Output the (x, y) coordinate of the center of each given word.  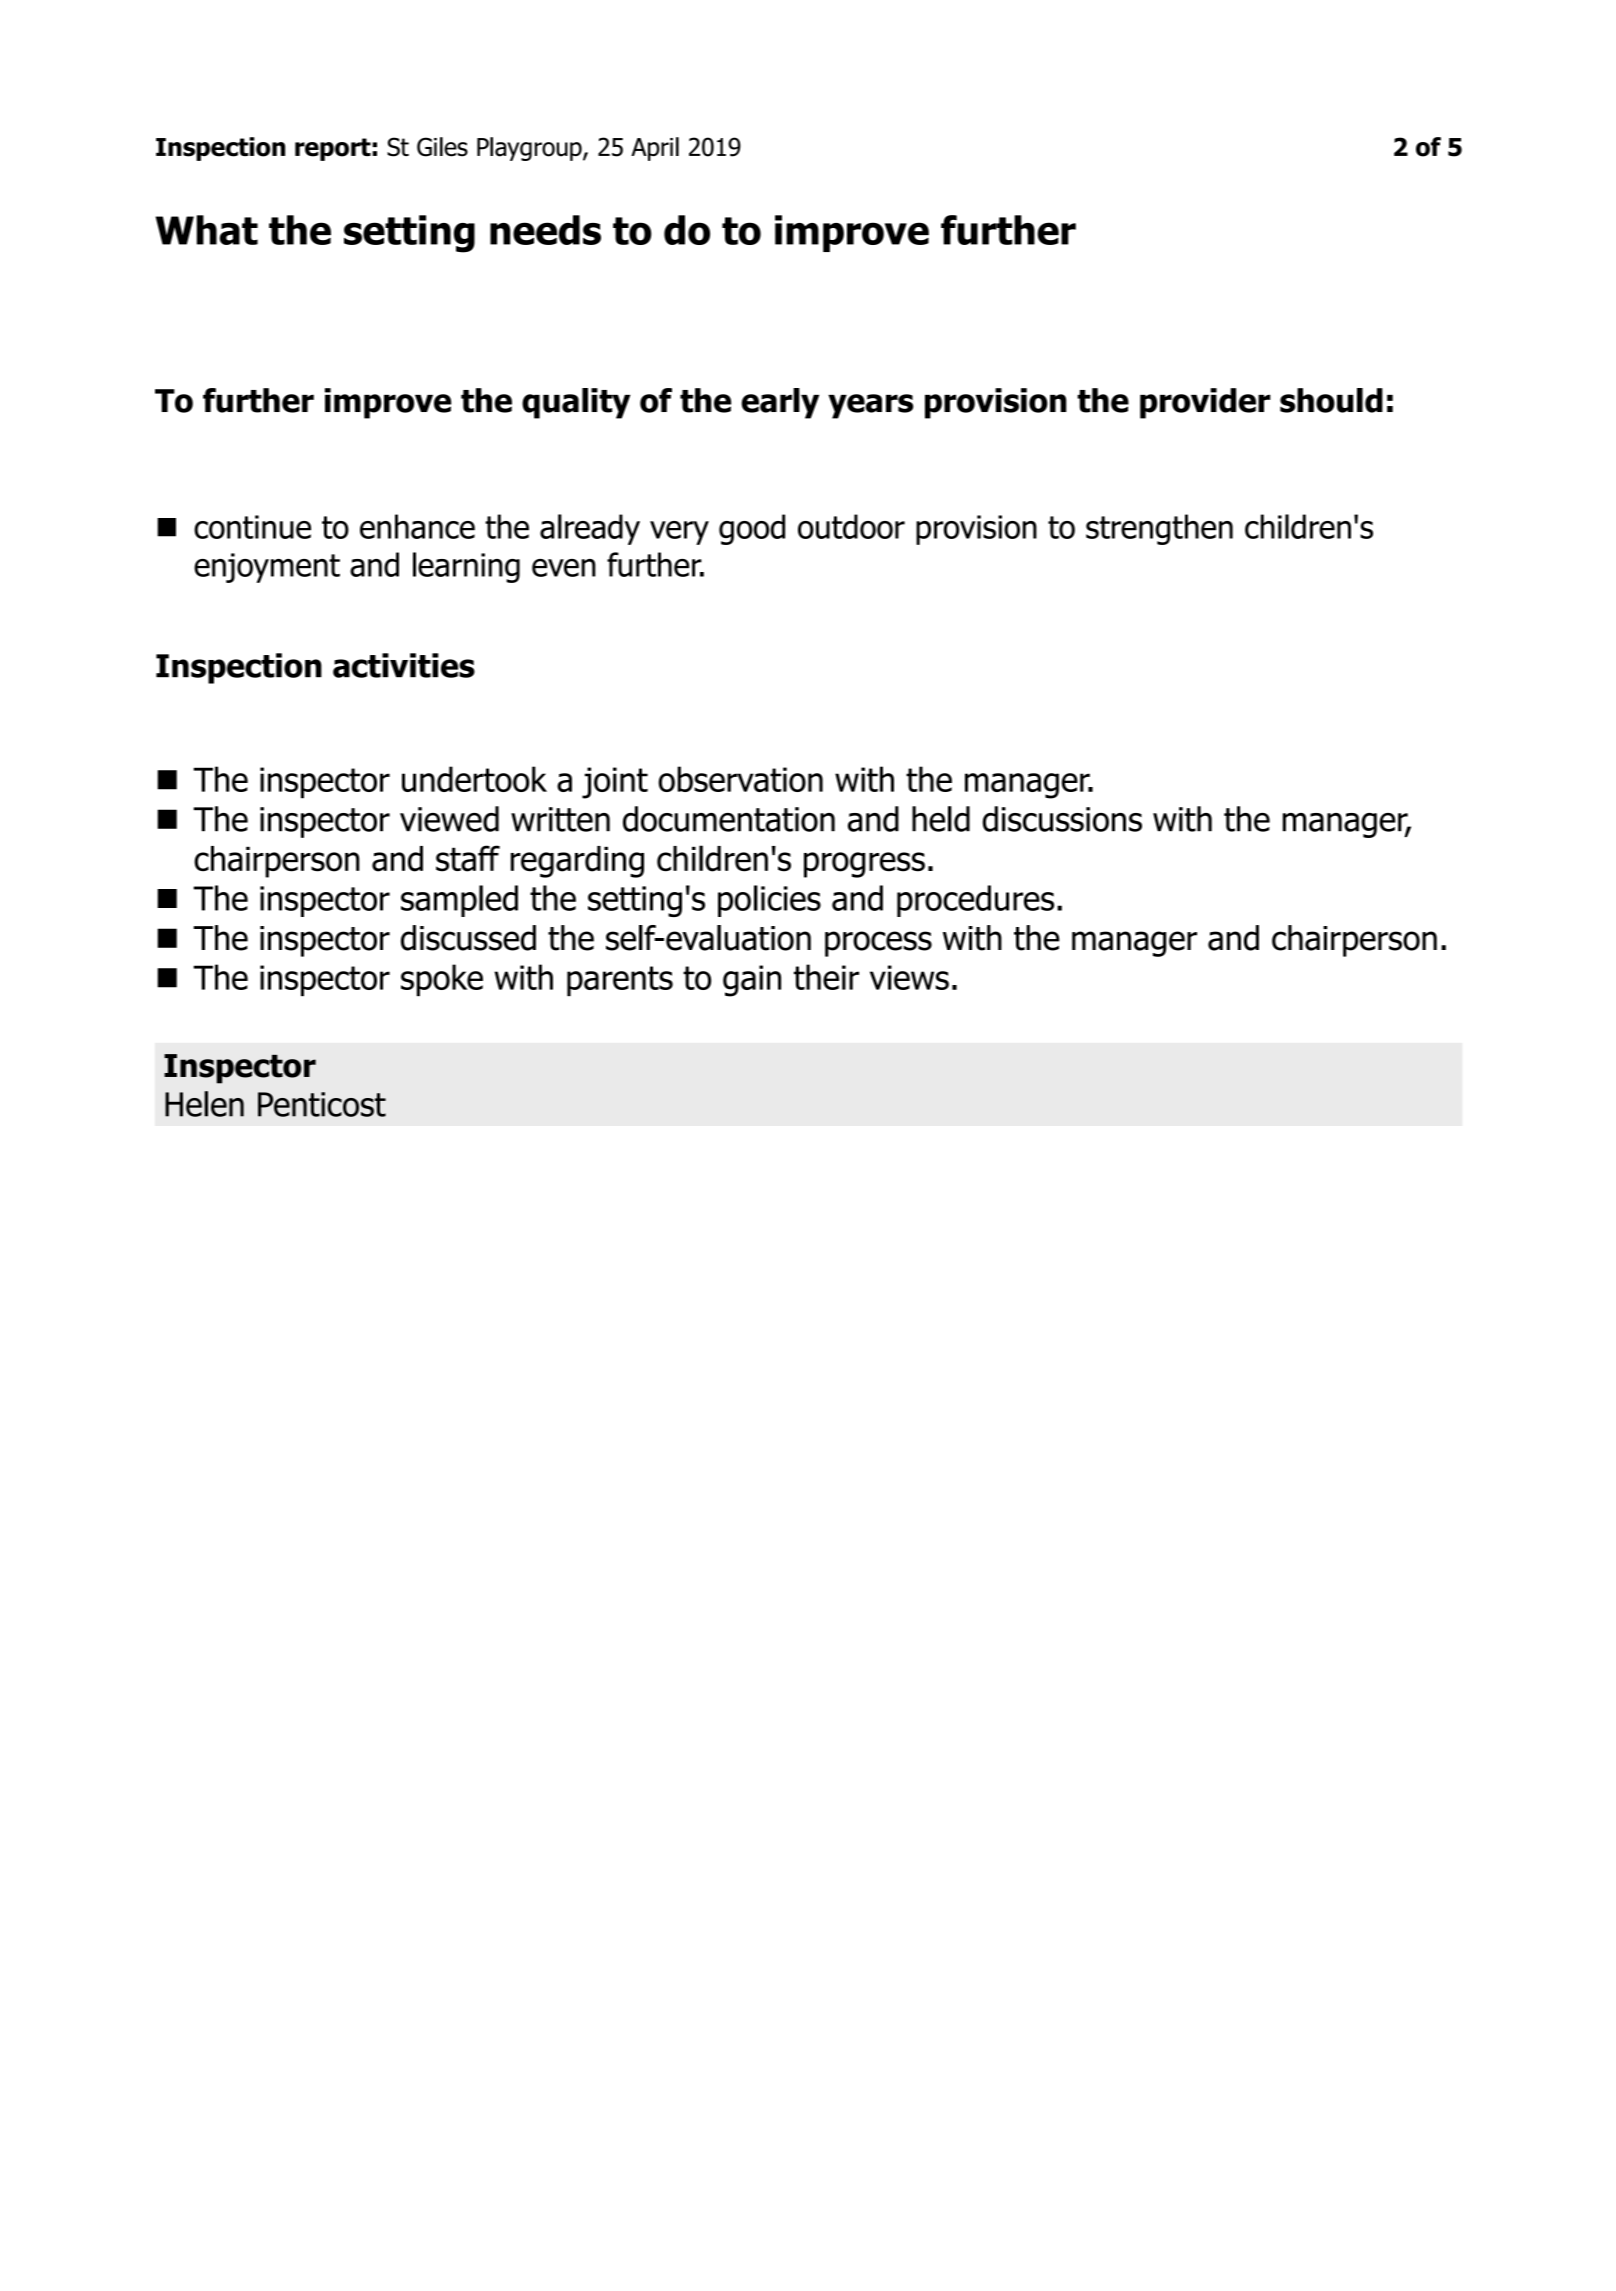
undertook (474, 779)
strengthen (1159, 529)
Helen (204, 1104)
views (909, 977)
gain (752, 981)
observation (740, 779)
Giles (442, 147)
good (752, 529)
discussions (1062, 819)
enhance (417, 526)
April (655, 149)
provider (1205, 403)
